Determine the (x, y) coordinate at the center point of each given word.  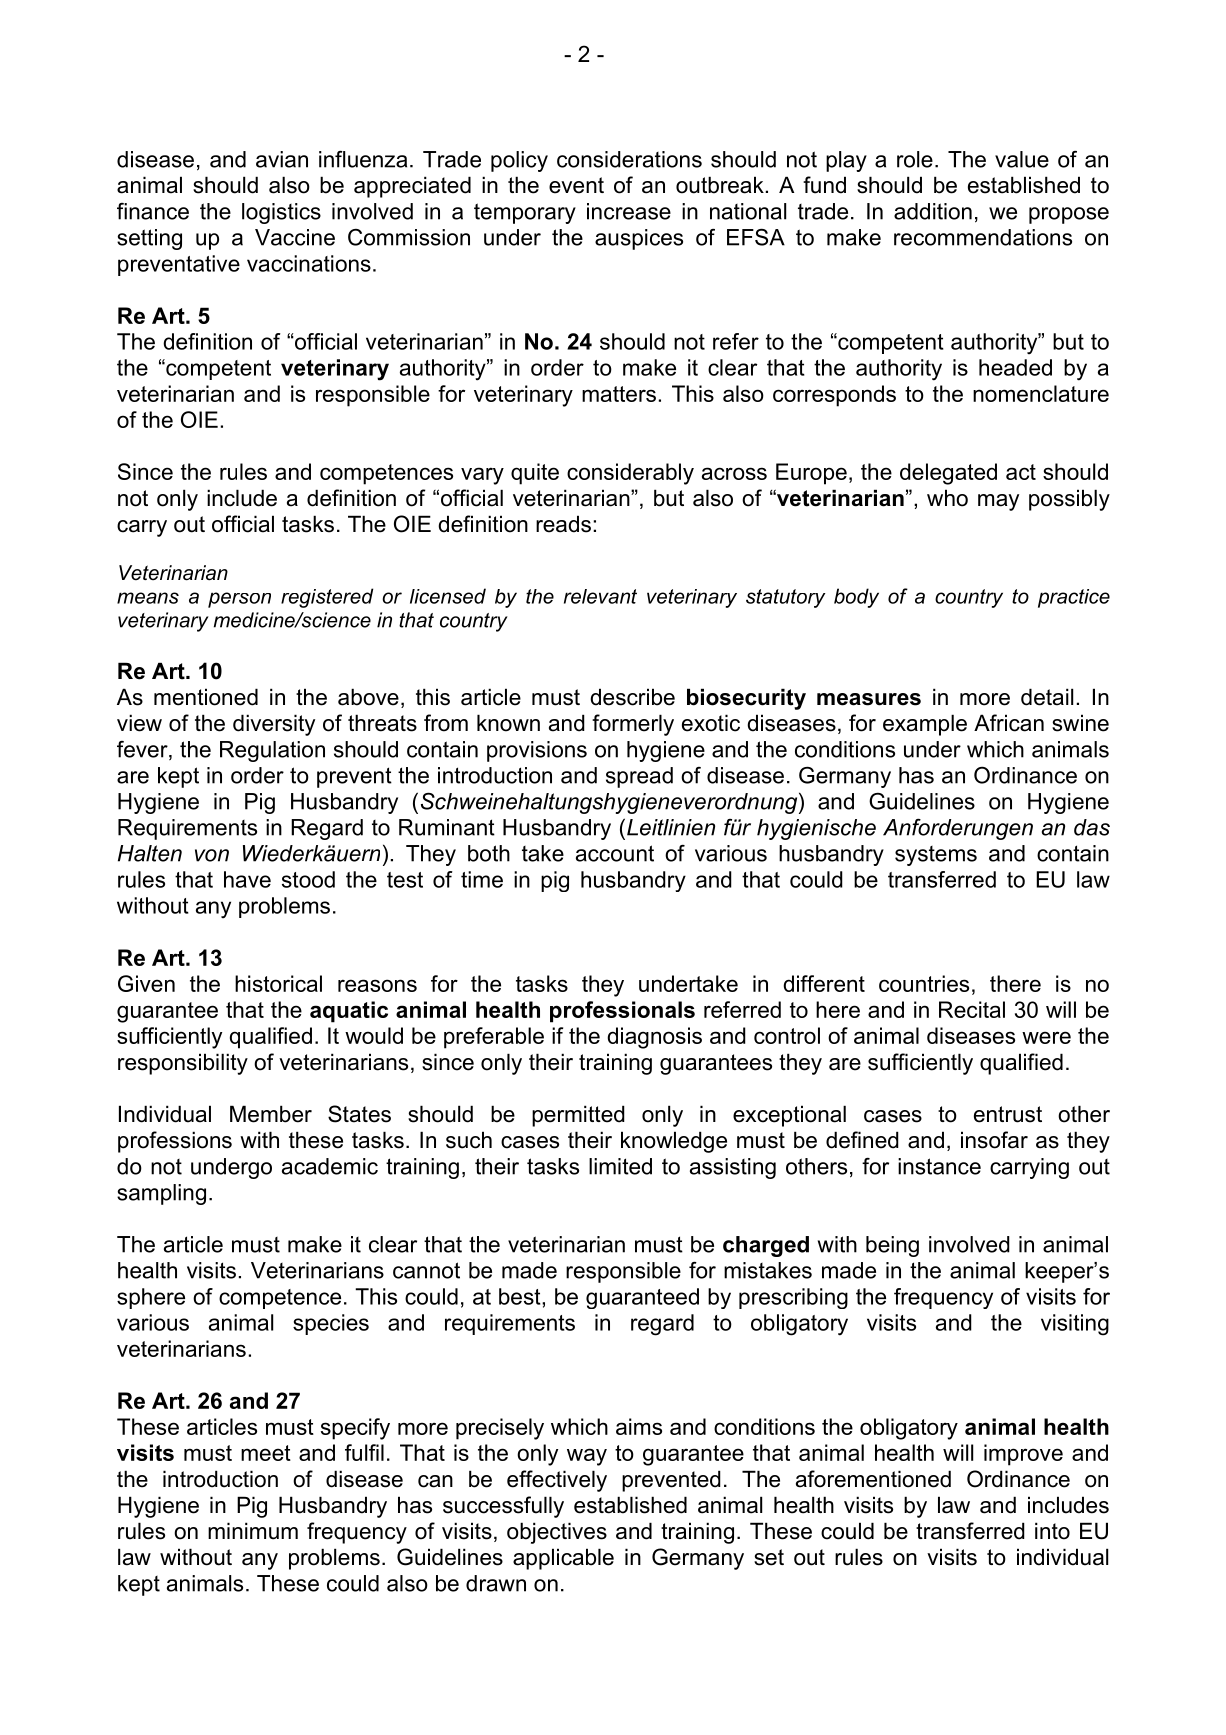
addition (933, 211)
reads (563, 524)
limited (620, 1166)
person (239, 600)
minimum (253, 1531)
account (615, 853)
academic (330, 1166)
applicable (563, 1559)
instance (939, 1166)
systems (936, 856)
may (998, 502)
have (247, 879)
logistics (281, 213)
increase (629, 211)
